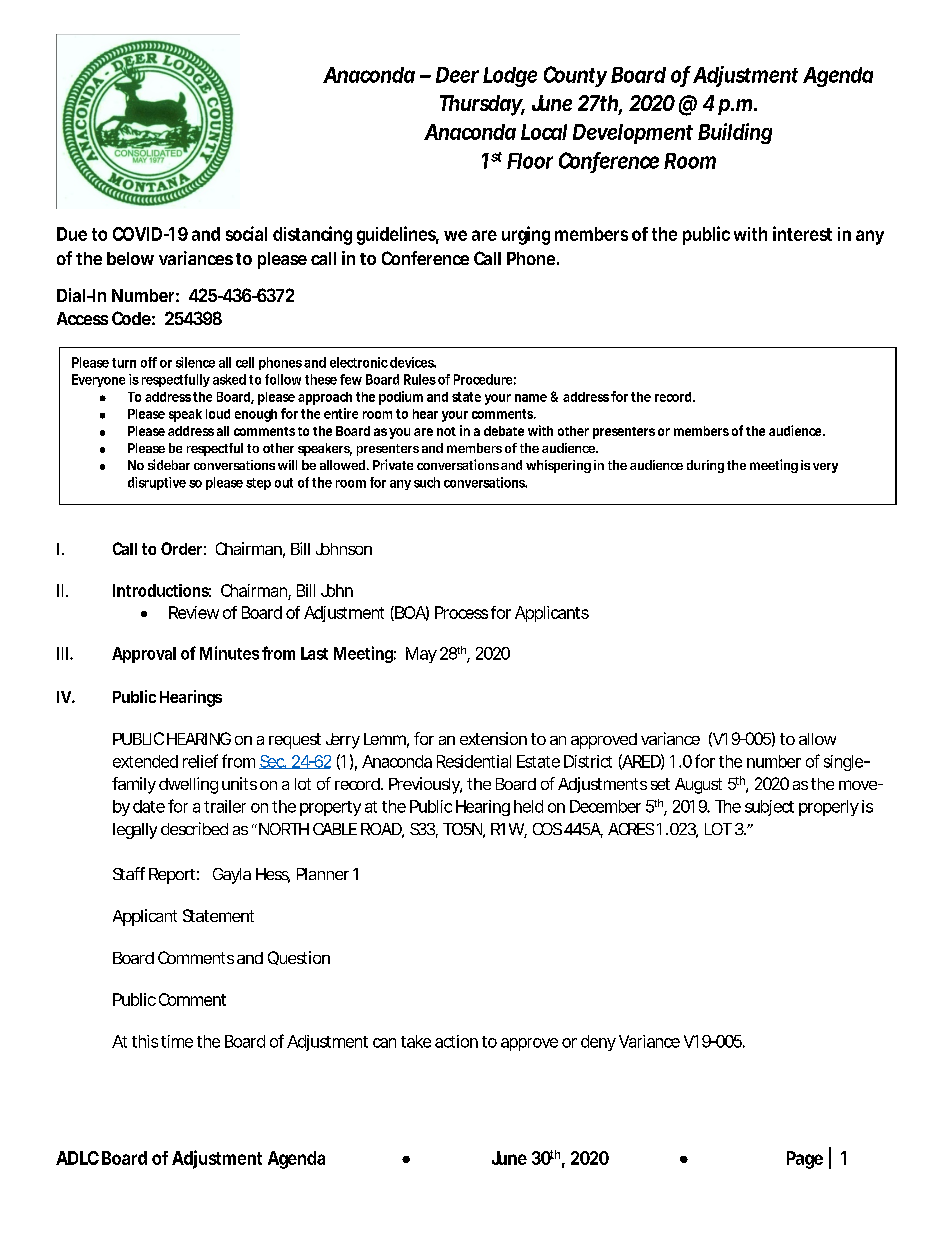  I want to click on Due, so click(72, 234).
